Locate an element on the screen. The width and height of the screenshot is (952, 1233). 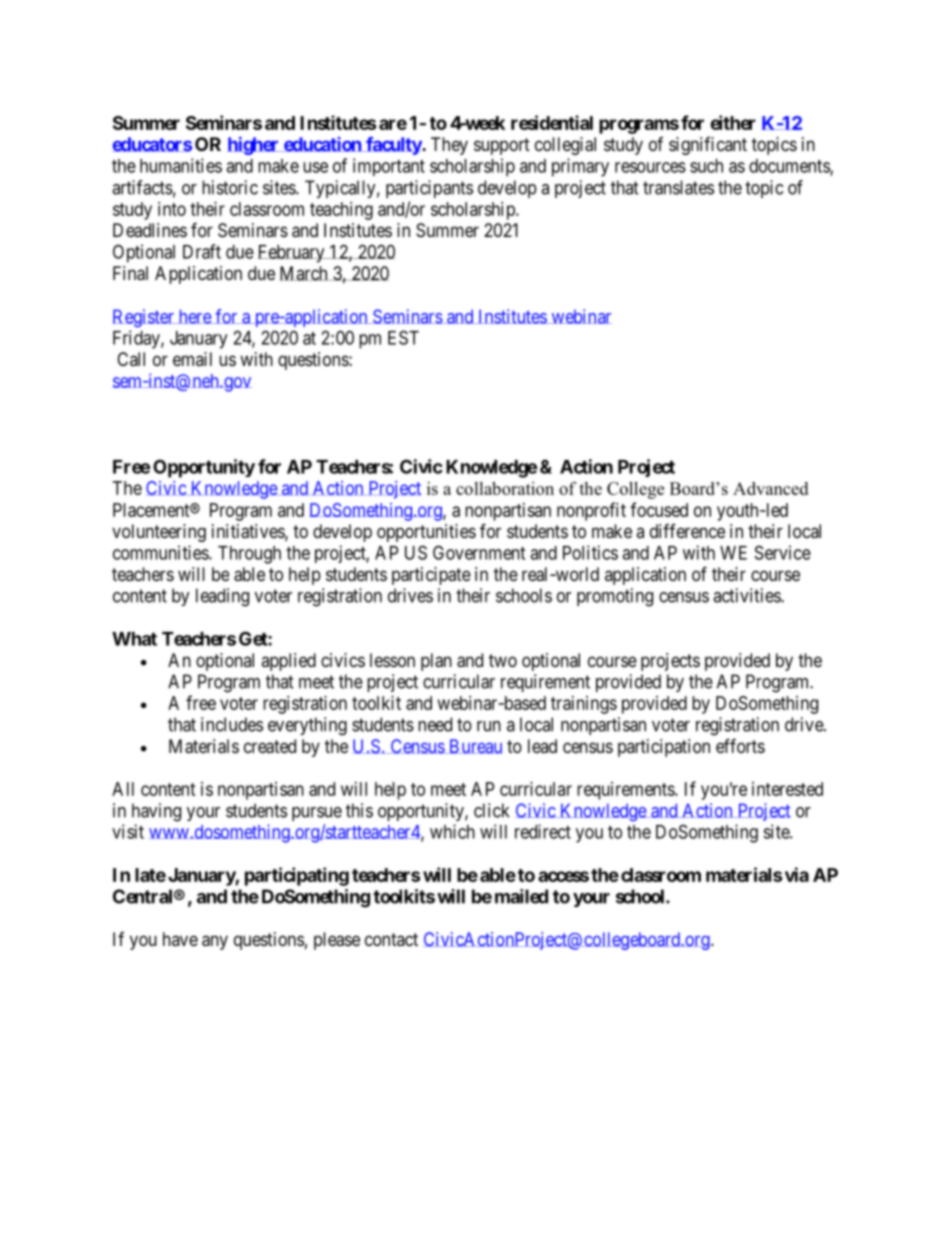
volunteering is located at coordinates (159, 533).
